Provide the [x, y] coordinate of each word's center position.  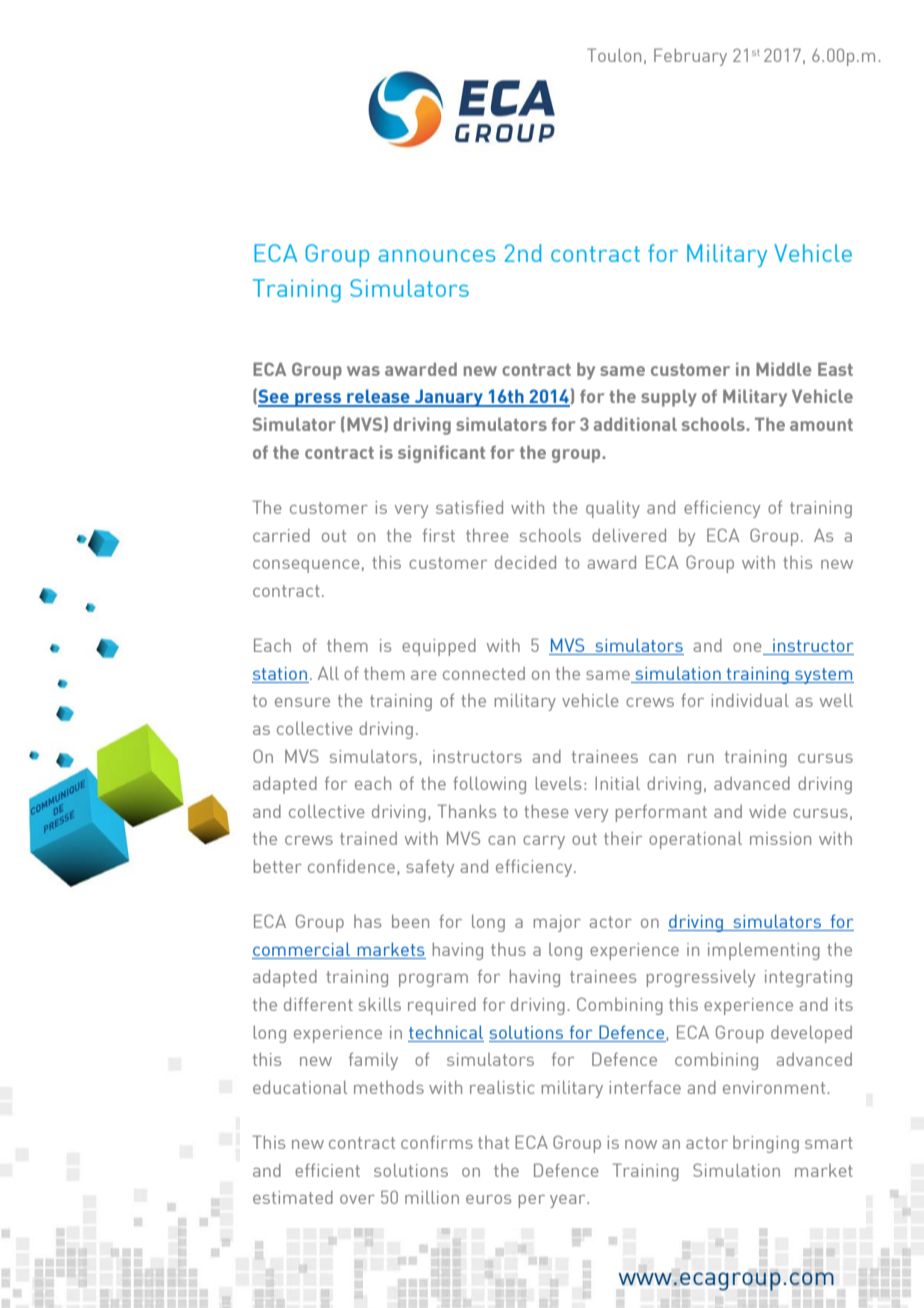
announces [436, 256]
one [748, 649]
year [569, 1201]
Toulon [614, 55]
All [328, 673]
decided [525, 562]
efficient [327, 1170]
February [690, 57]
